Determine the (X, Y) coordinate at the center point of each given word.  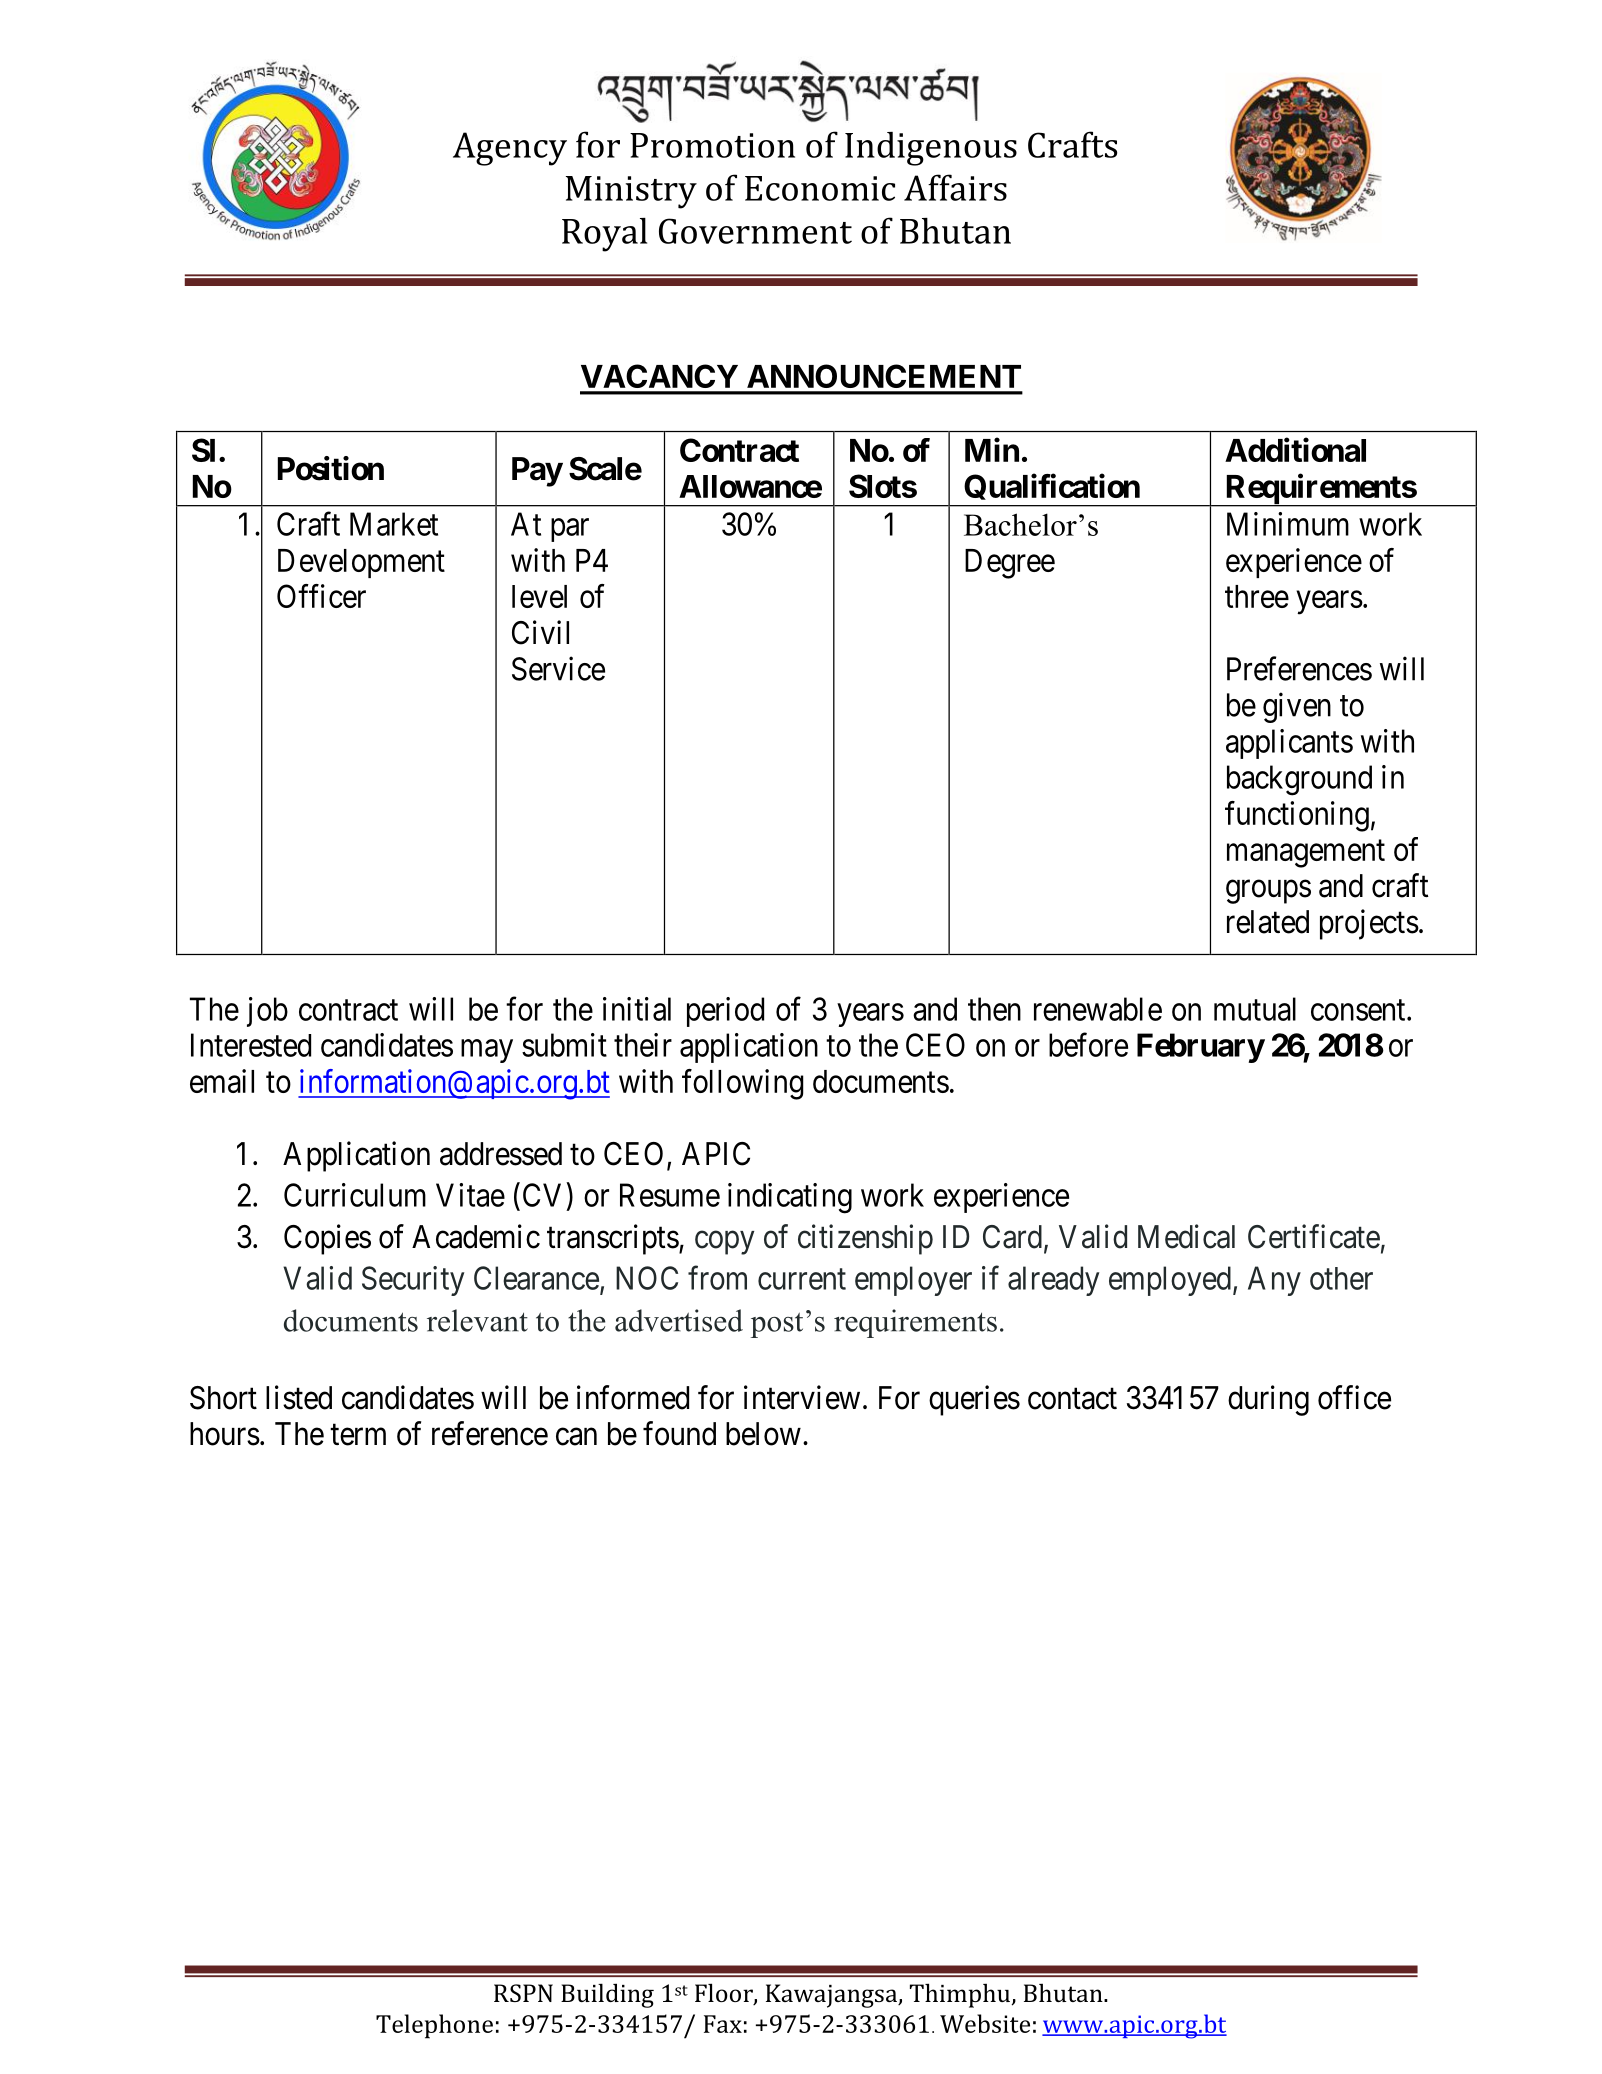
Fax (723, 2024)
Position (331, 468)
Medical (1186, 1236)
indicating (790, 1198)
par (570, 530)
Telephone (434, 2026)
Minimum (1288, 524)
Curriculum (355, 1195)
